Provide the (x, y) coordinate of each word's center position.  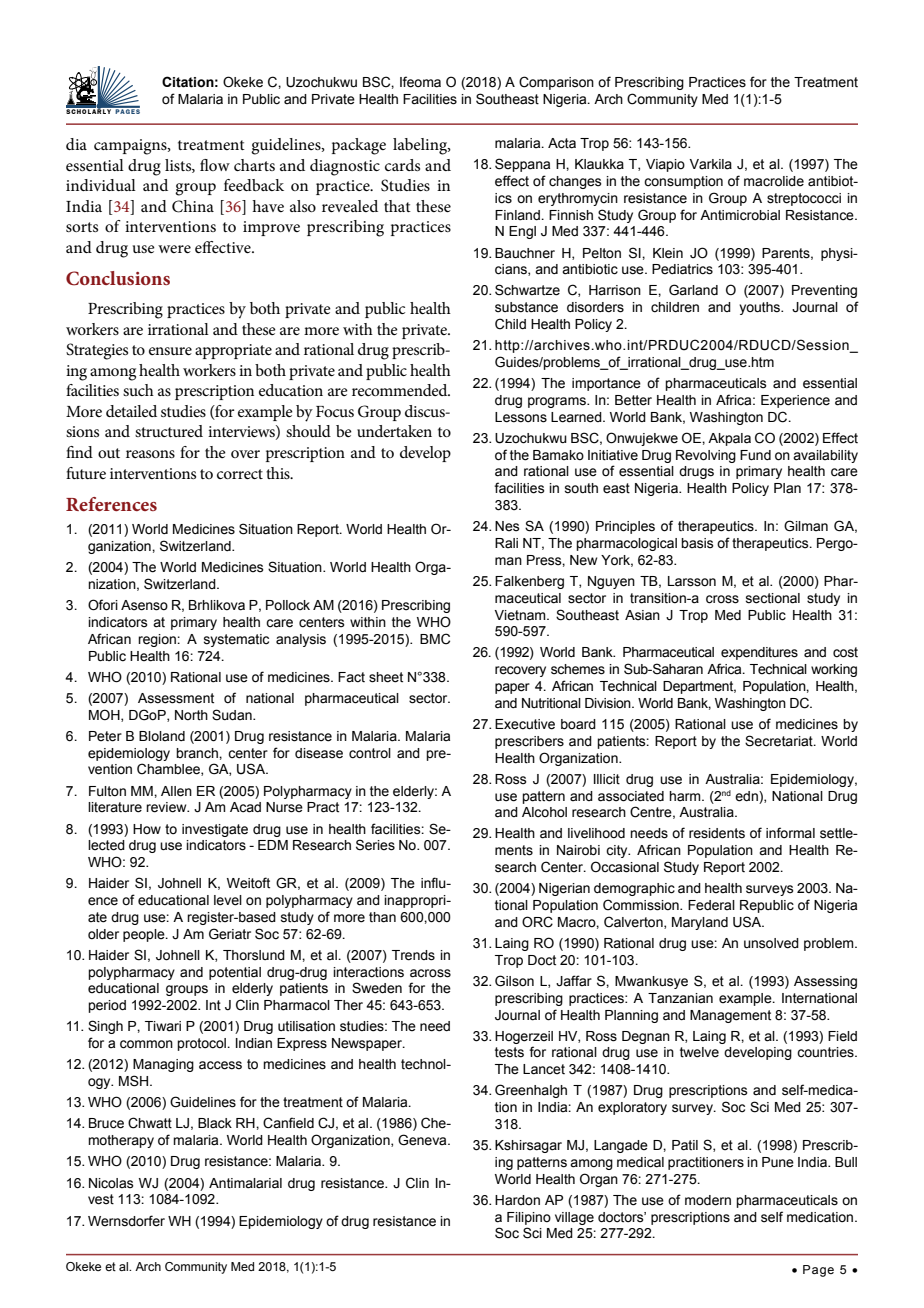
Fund (755, 455)
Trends (413, 955)
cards (402, 165)
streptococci (804, 199)
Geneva (423, 1140)
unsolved (771, 943)
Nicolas (111, 1183)
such (138, 390)
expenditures (759, 653)
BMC (435, 639)
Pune (778, 1162)
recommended (401, 390)
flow (215, 165)
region (158, 640)
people (145, 935)
